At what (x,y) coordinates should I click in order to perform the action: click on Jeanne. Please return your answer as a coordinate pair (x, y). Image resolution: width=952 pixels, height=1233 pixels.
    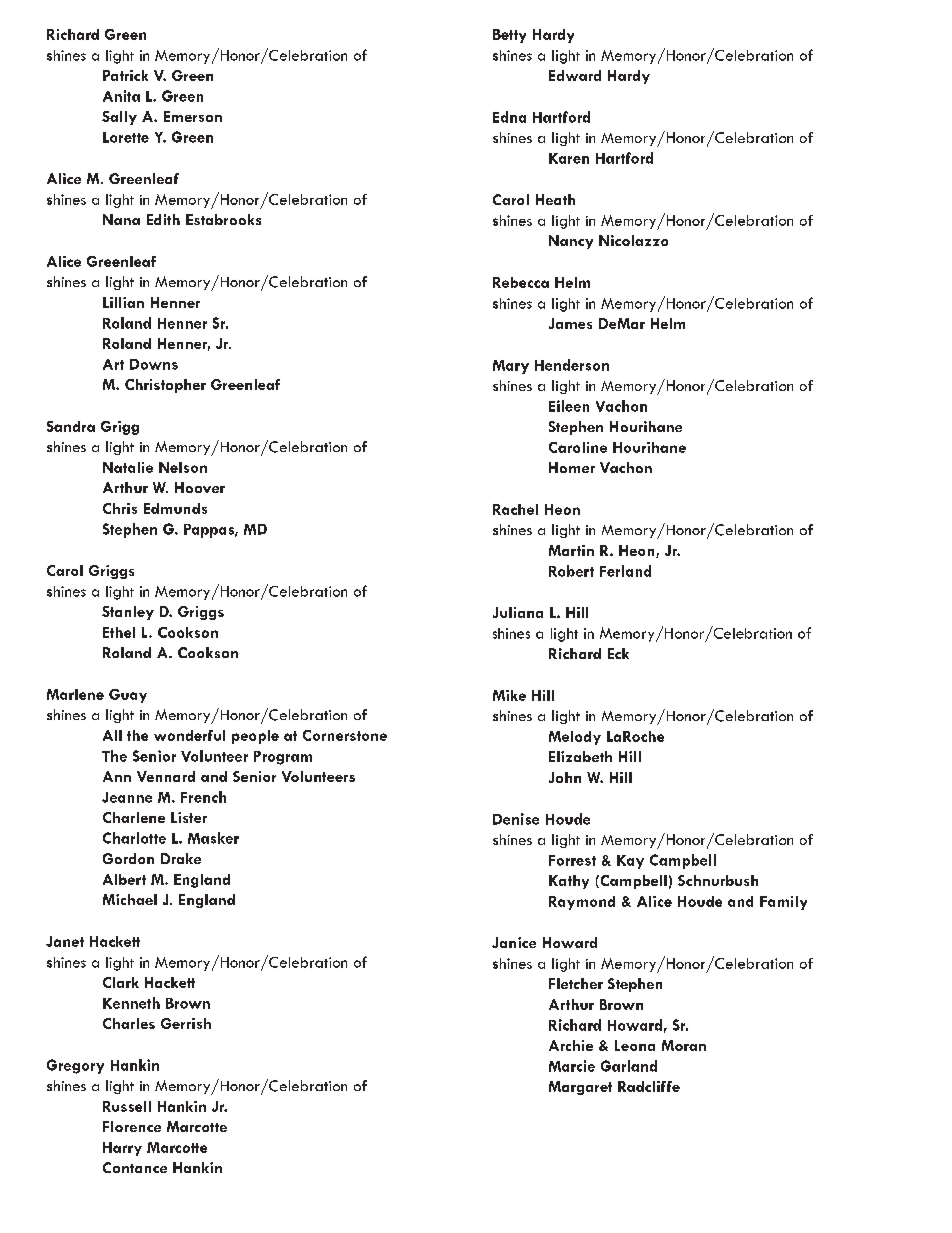
    Looking at the image, I should click on (127, 797).
